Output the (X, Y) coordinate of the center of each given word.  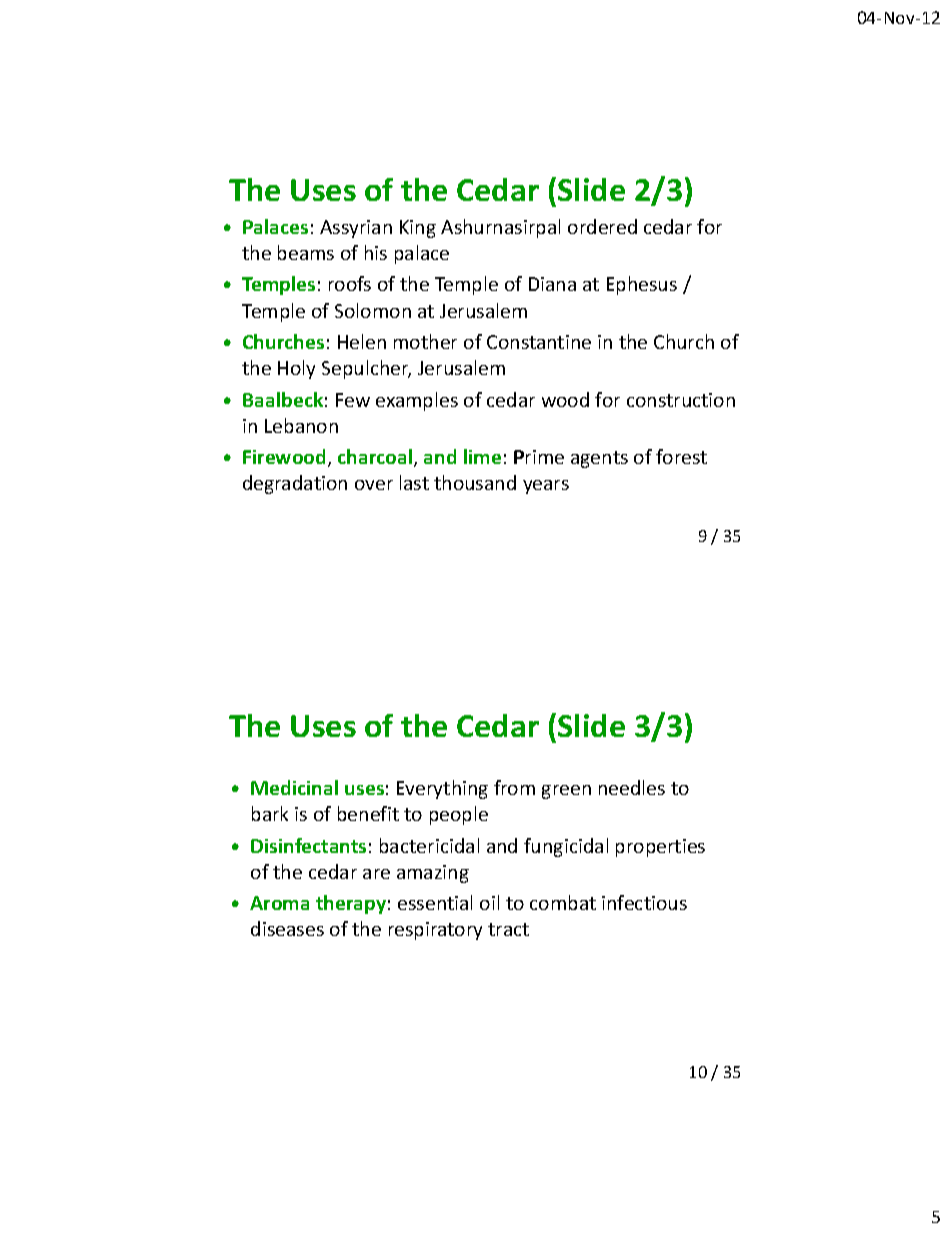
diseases (287, 928)
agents (599, 459)
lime (482, 456)
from (514, 787)
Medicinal (294, 787)
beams (306, 252)
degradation (295, 484)
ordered (602, 226)
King (418, 229)
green (566, 792)
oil (489, 902)
